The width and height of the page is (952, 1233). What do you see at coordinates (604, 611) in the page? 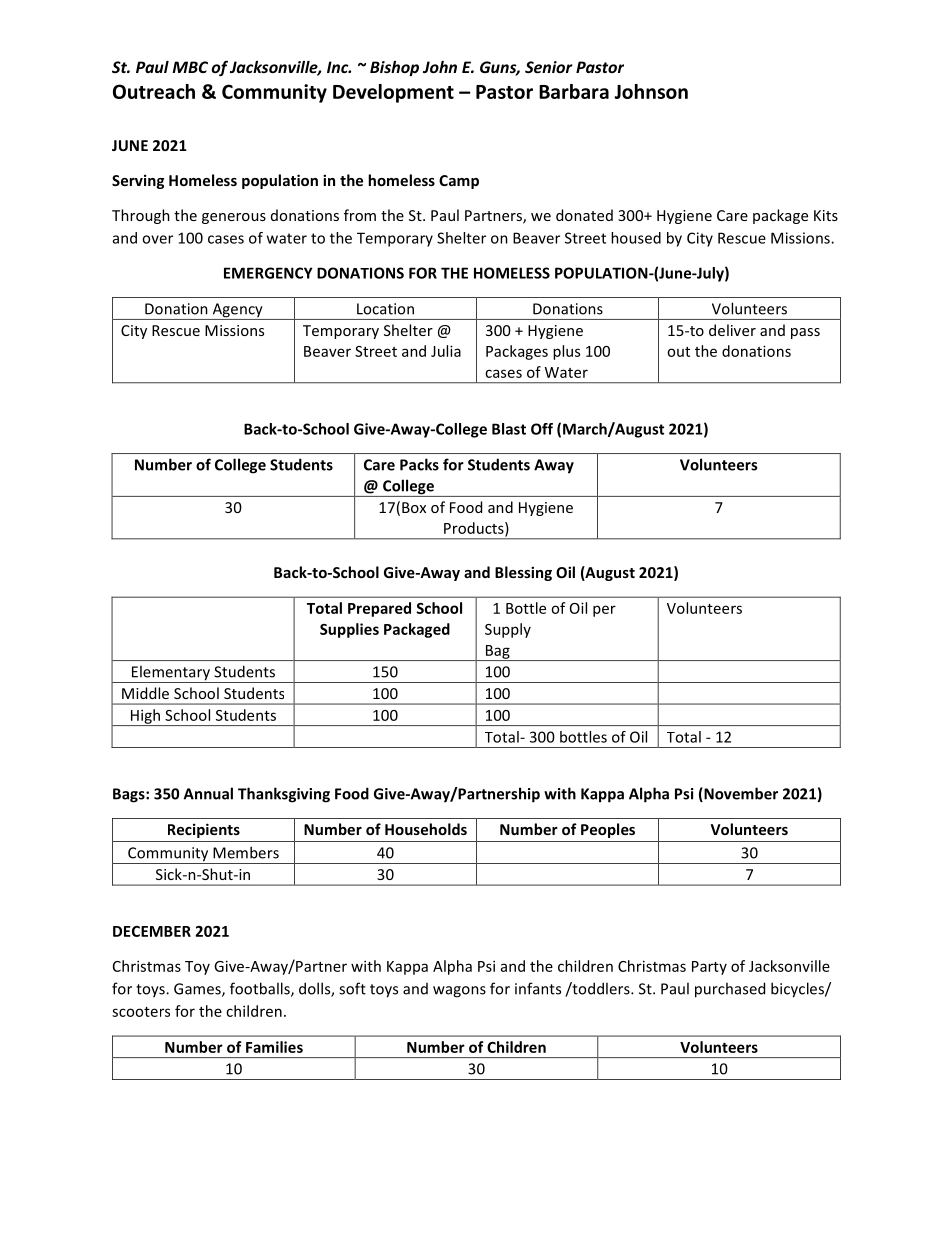
I see `per` at bounding box center [604, 611].
